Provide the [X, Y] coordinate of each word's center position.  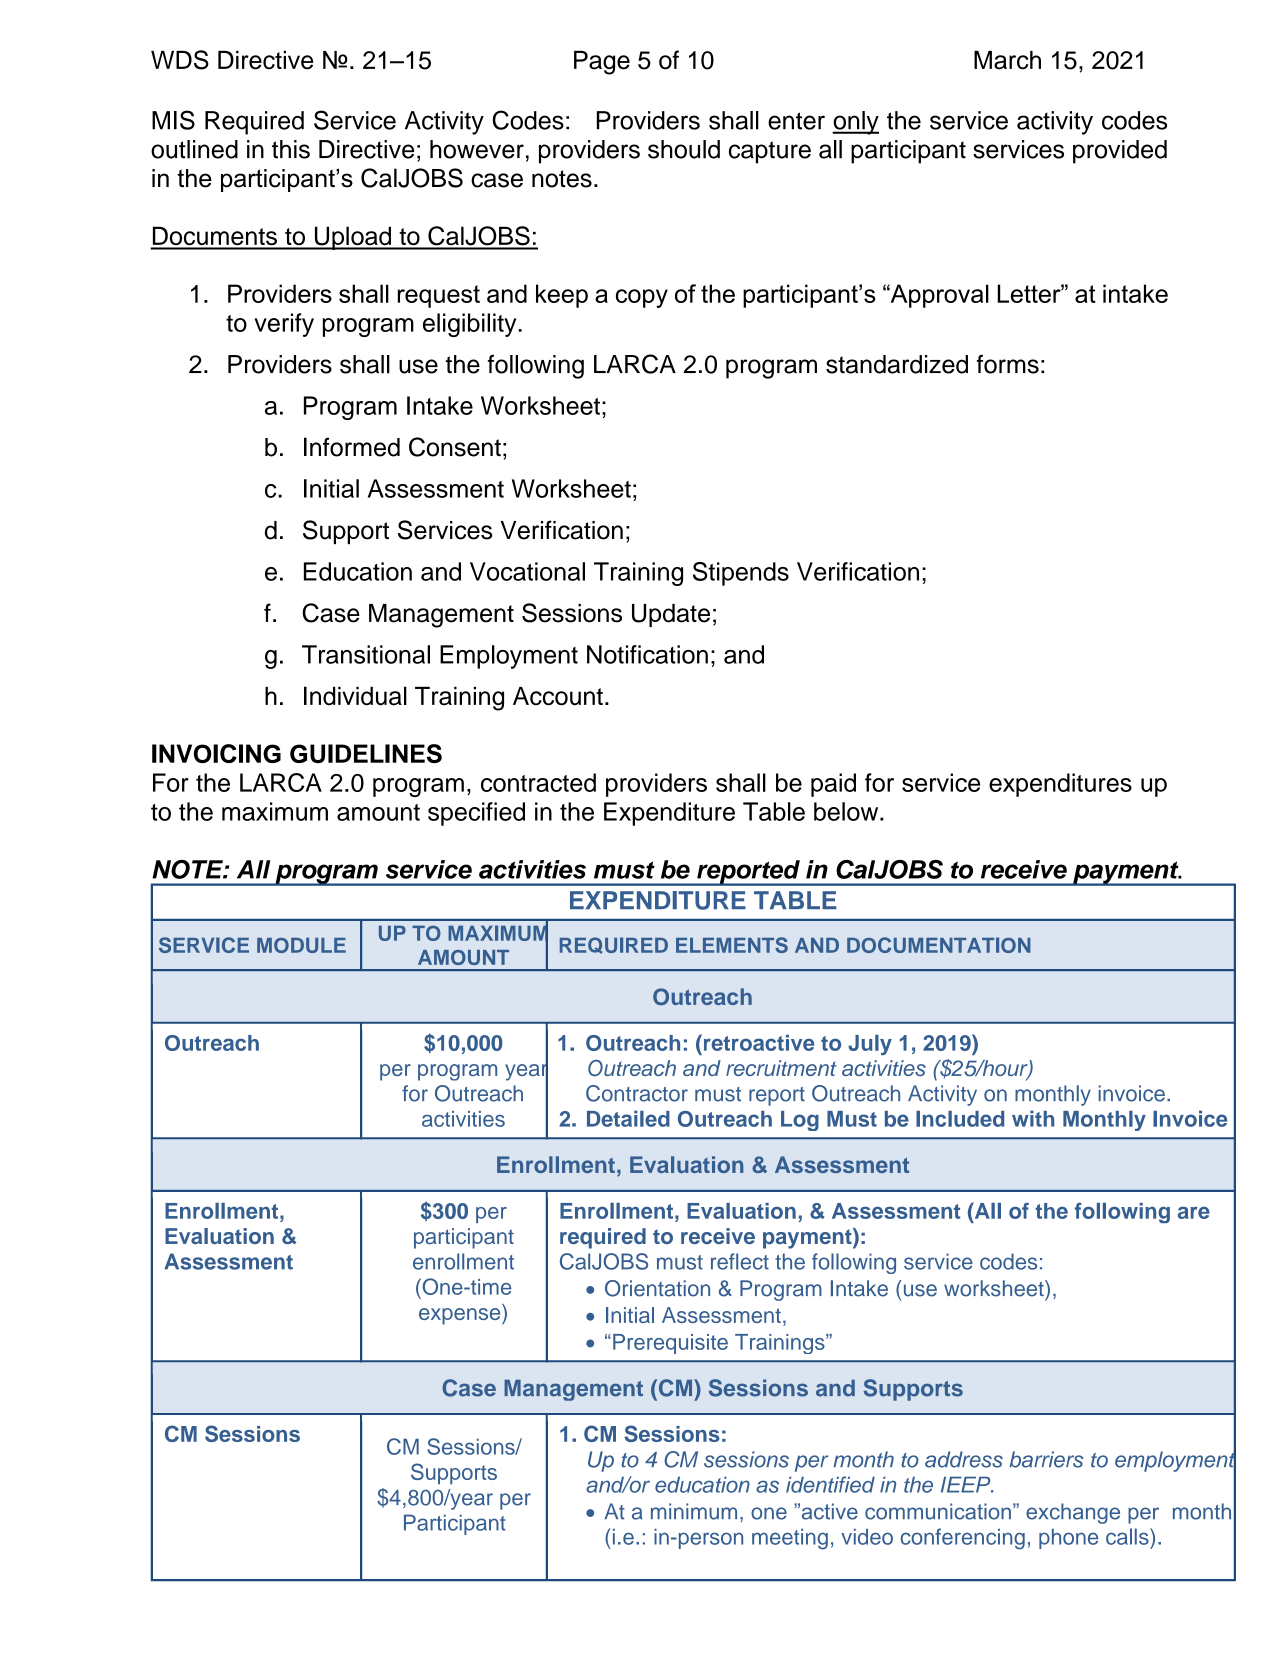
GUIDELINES [366, 753]
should [684, 149]
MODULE [301, 945]
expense [461, 1316]
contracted [538, 782]
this [291, 149]
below [847, 811]
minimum [694, 1511]
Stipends [741, 574]
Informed [352, 447]
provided [1120, 152]
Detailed [628, 1118]
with [1033, 1118]
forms [1008, 364]
